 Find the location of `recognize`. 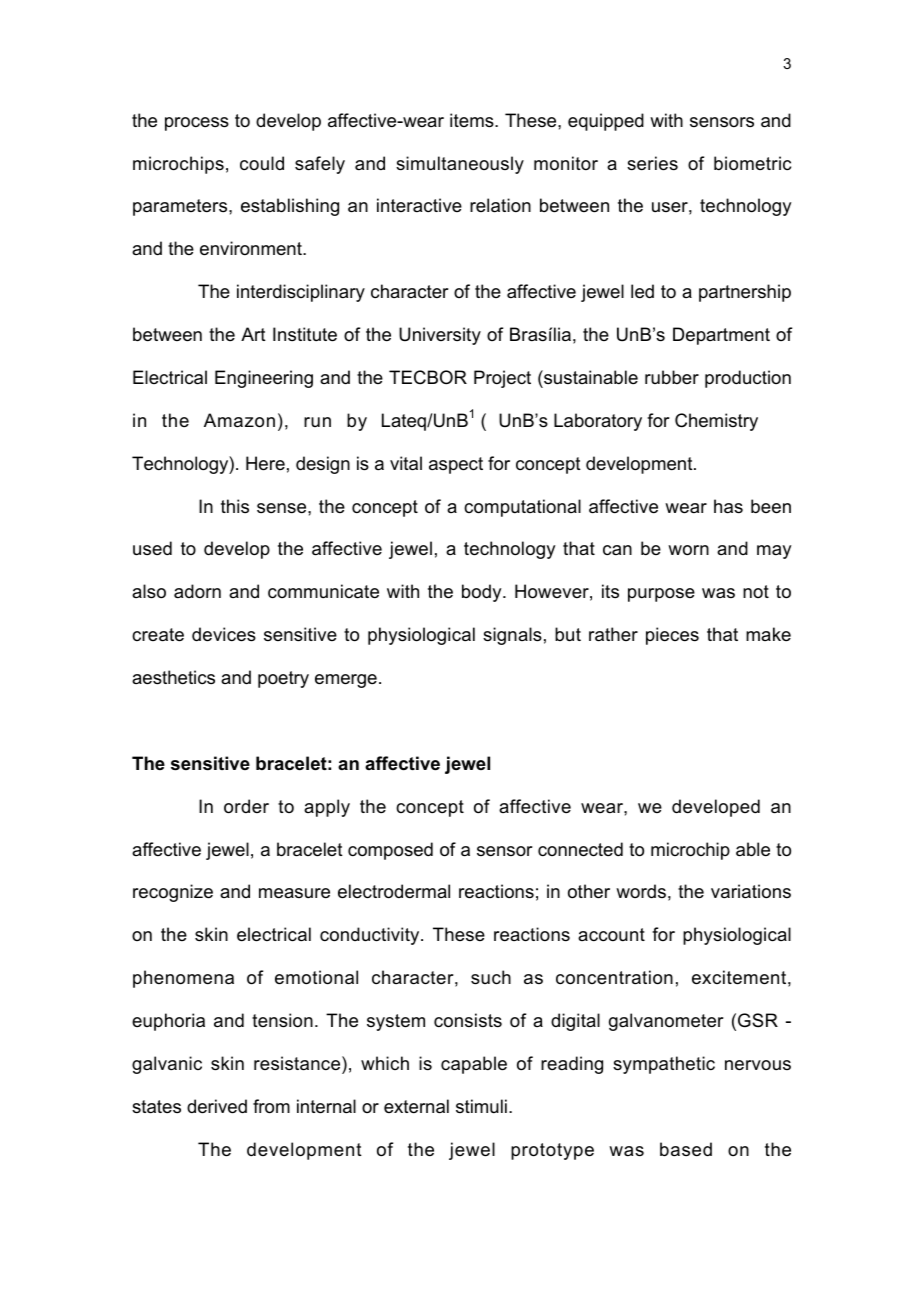

recognize is located at coordinates (173, 893).
